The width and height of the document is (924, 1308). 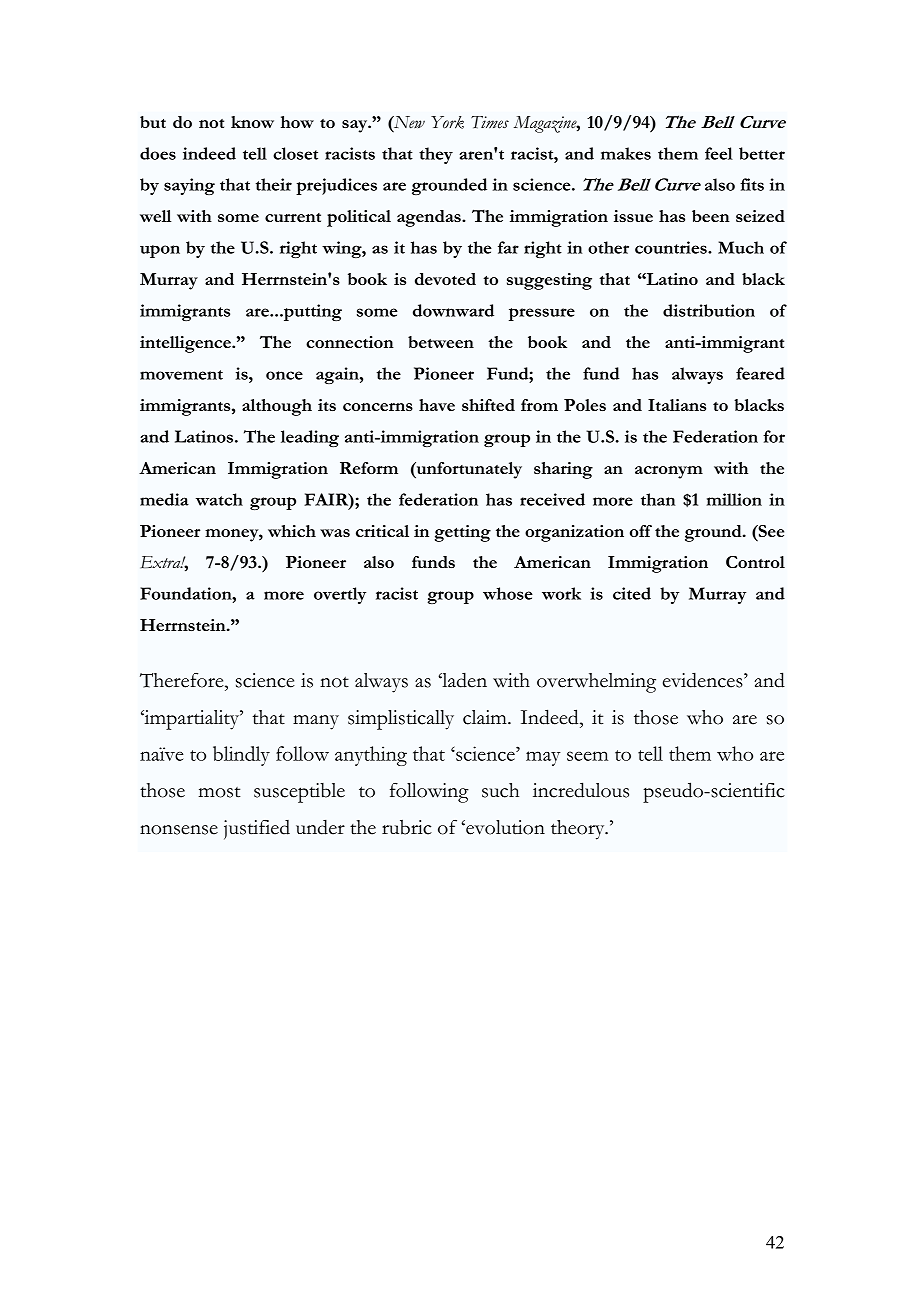 What do you see at coordinates (508, 593) in the document?
I see `whose` at bounding box center [508, 593].
